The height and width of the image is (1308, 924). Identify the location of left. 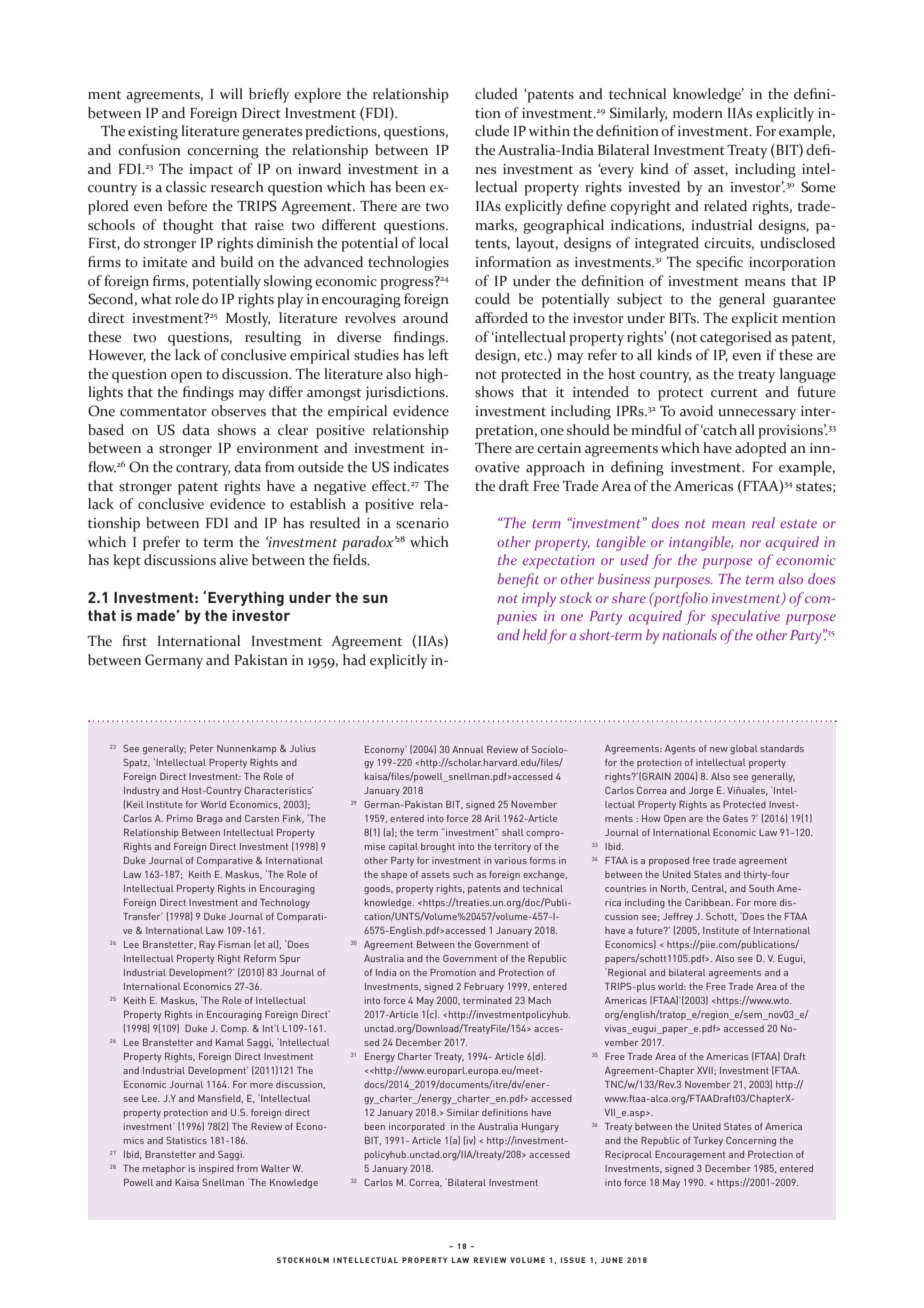
(438, 355).
